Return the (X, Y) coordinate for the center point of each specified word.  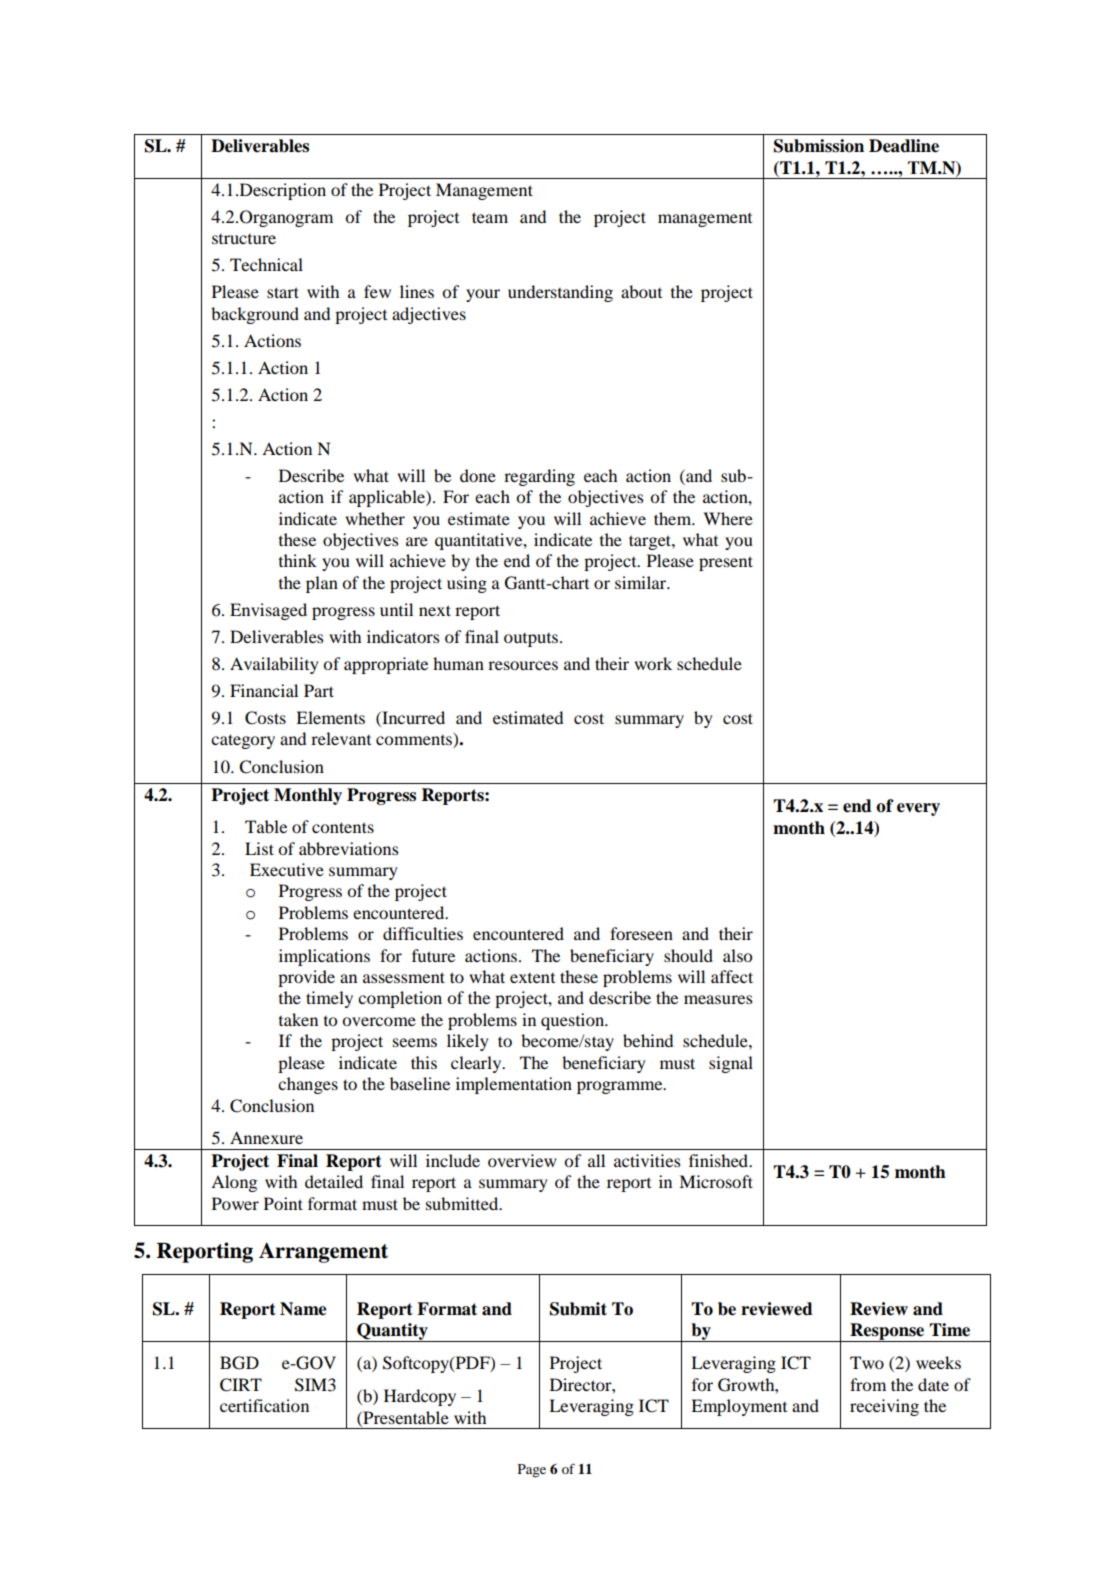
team (490, 217)
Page (532, 1471)
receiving (884, 1407)
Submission (819, 146)
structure (244, 239)
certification (264, 1405)
